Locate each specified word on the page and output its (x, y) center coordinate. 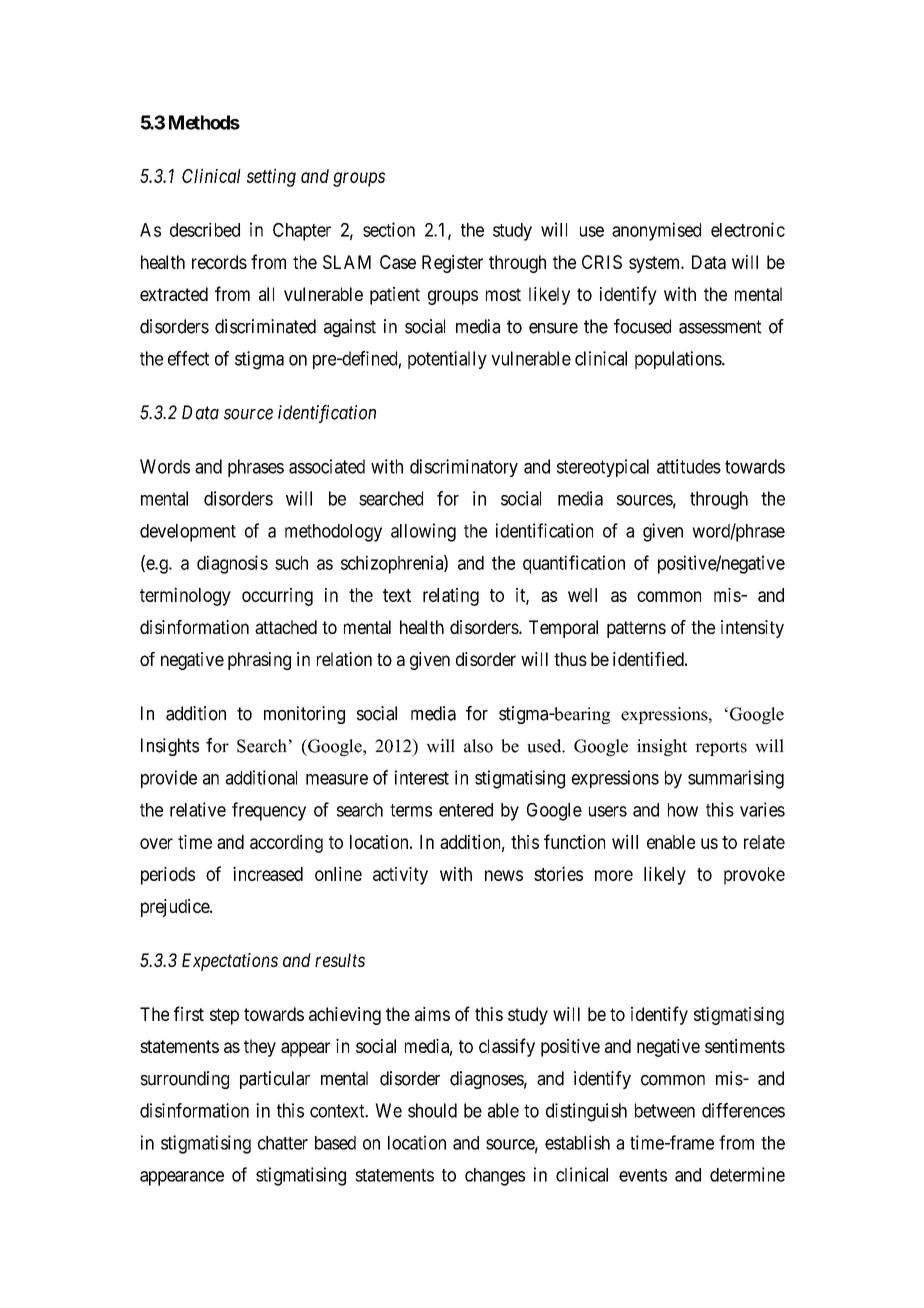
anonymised (656, 231)
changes (495, 1177)
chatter (283, 1143)
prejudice (176, 908)
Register (452, 264)
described (205, 229)
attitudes (689, 466)
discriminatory (464, 468)
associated (327, 466)
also (478, 746)
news (504, 875)
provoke (754, 876)
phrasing (259, 661)
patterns (636, 629)
